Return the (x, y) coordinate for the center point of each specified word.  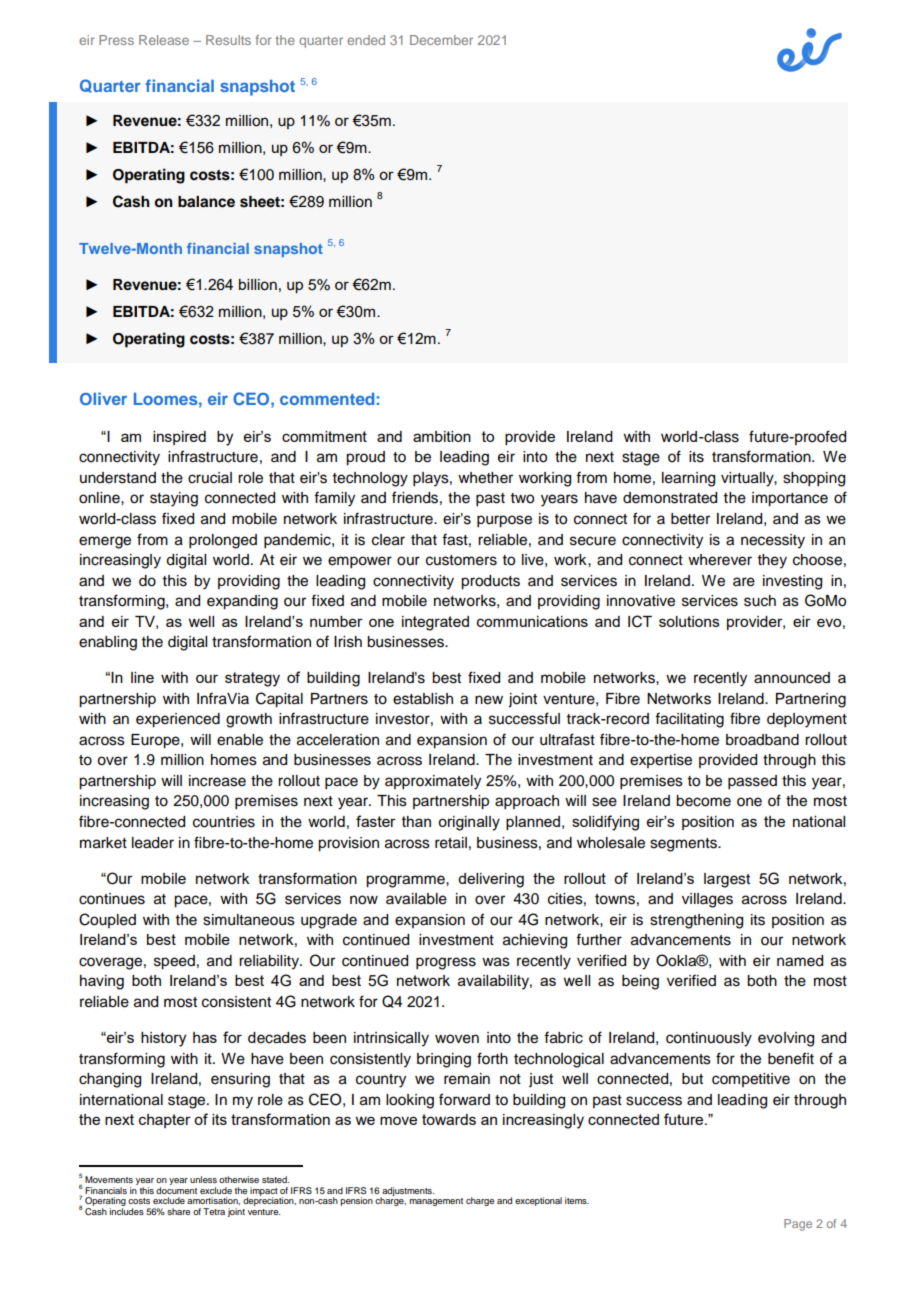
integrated (435, 623)
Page (798, 1225)
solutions (689, 621)
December (441, 40)
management (436, 1202)
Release (164, 40)
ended (366, 40)
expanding (242, 602)
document (176, 1189)
